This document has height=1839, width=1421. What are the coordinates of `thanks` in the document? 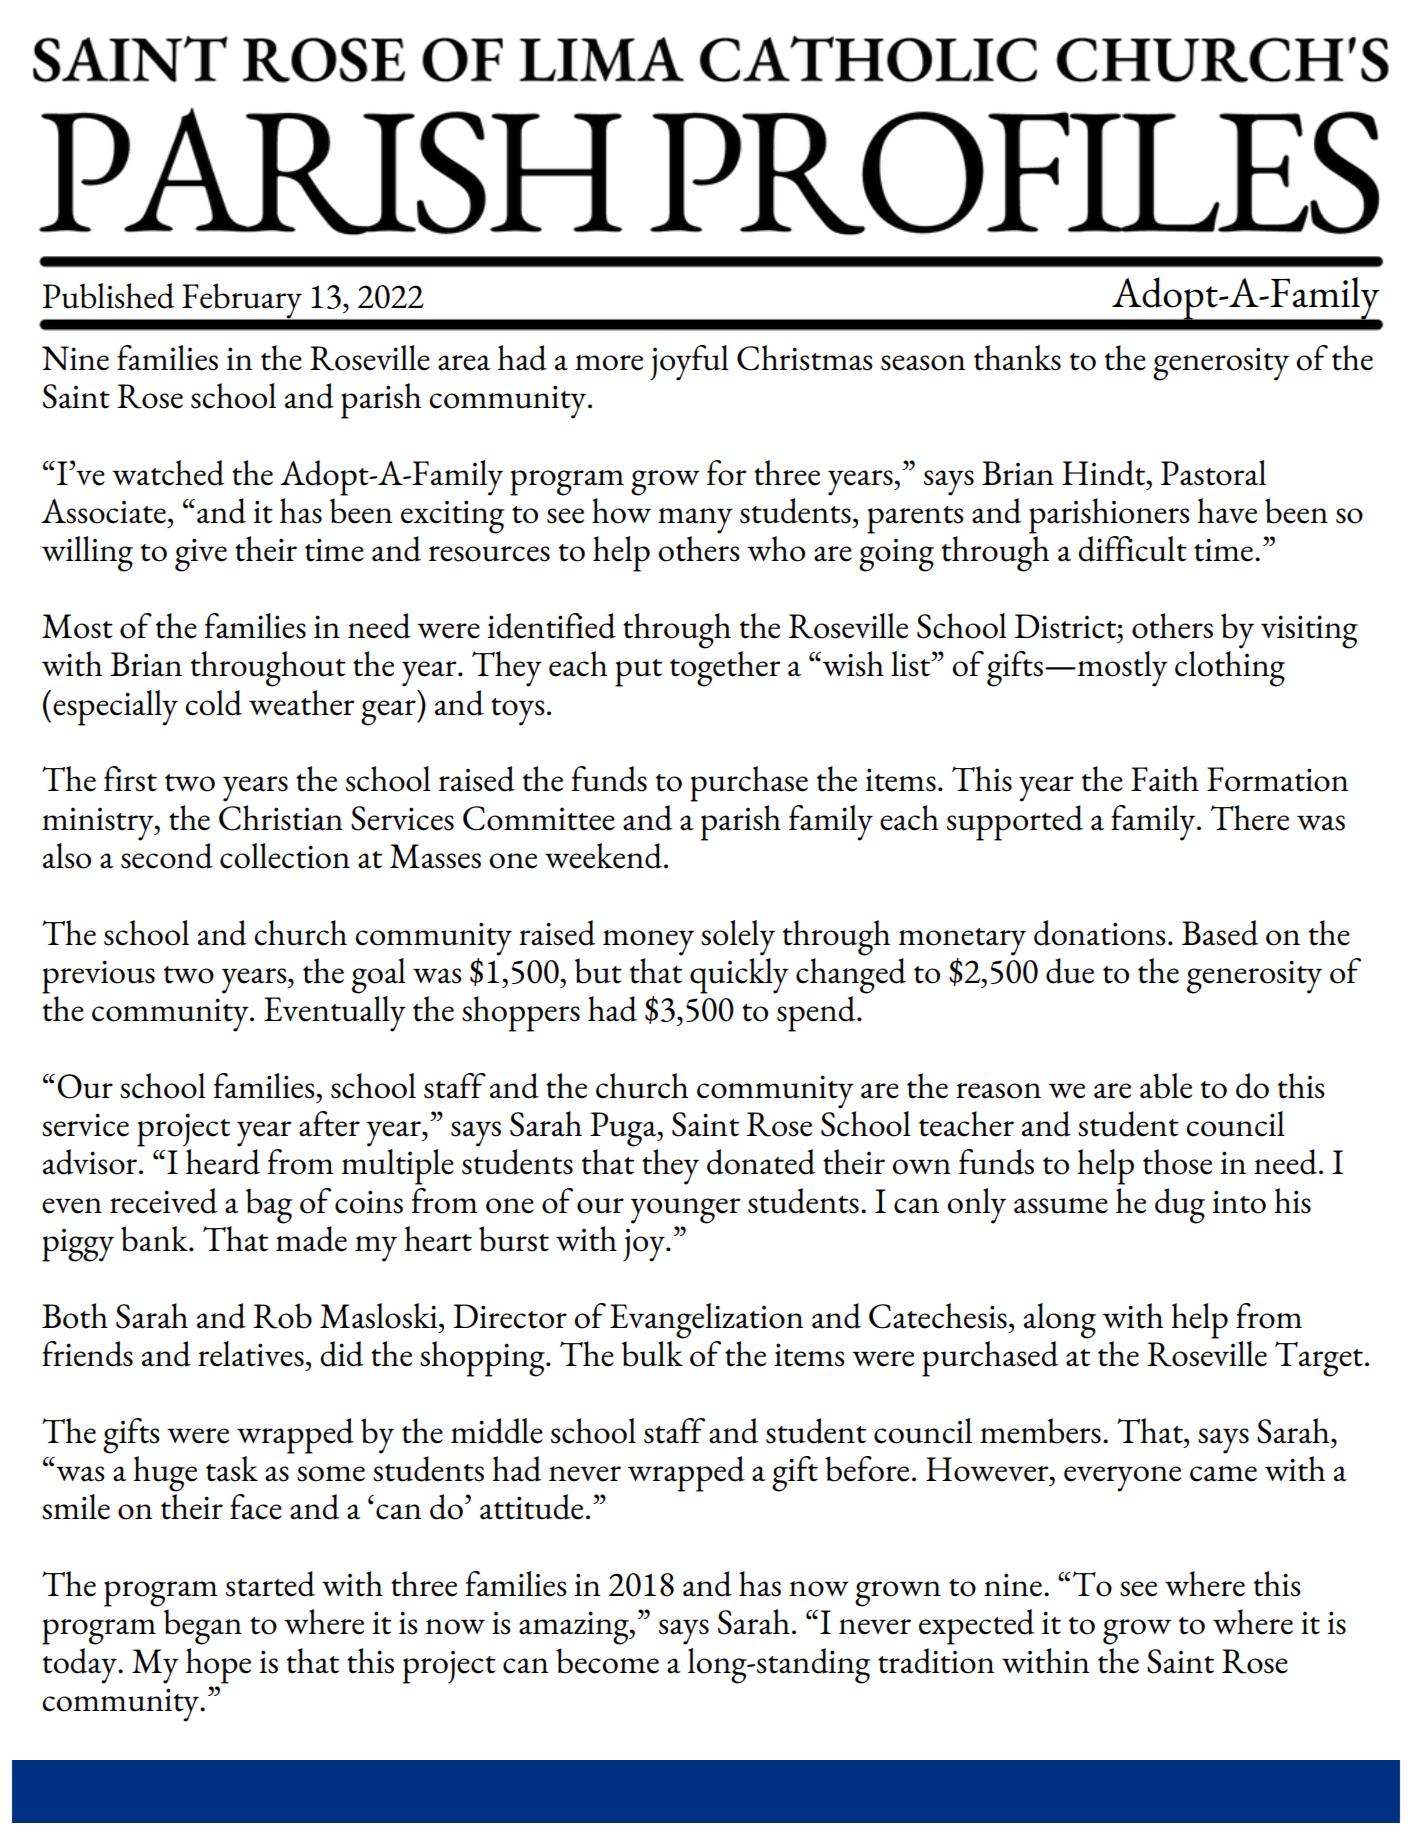 It's located at (1017, 358).
